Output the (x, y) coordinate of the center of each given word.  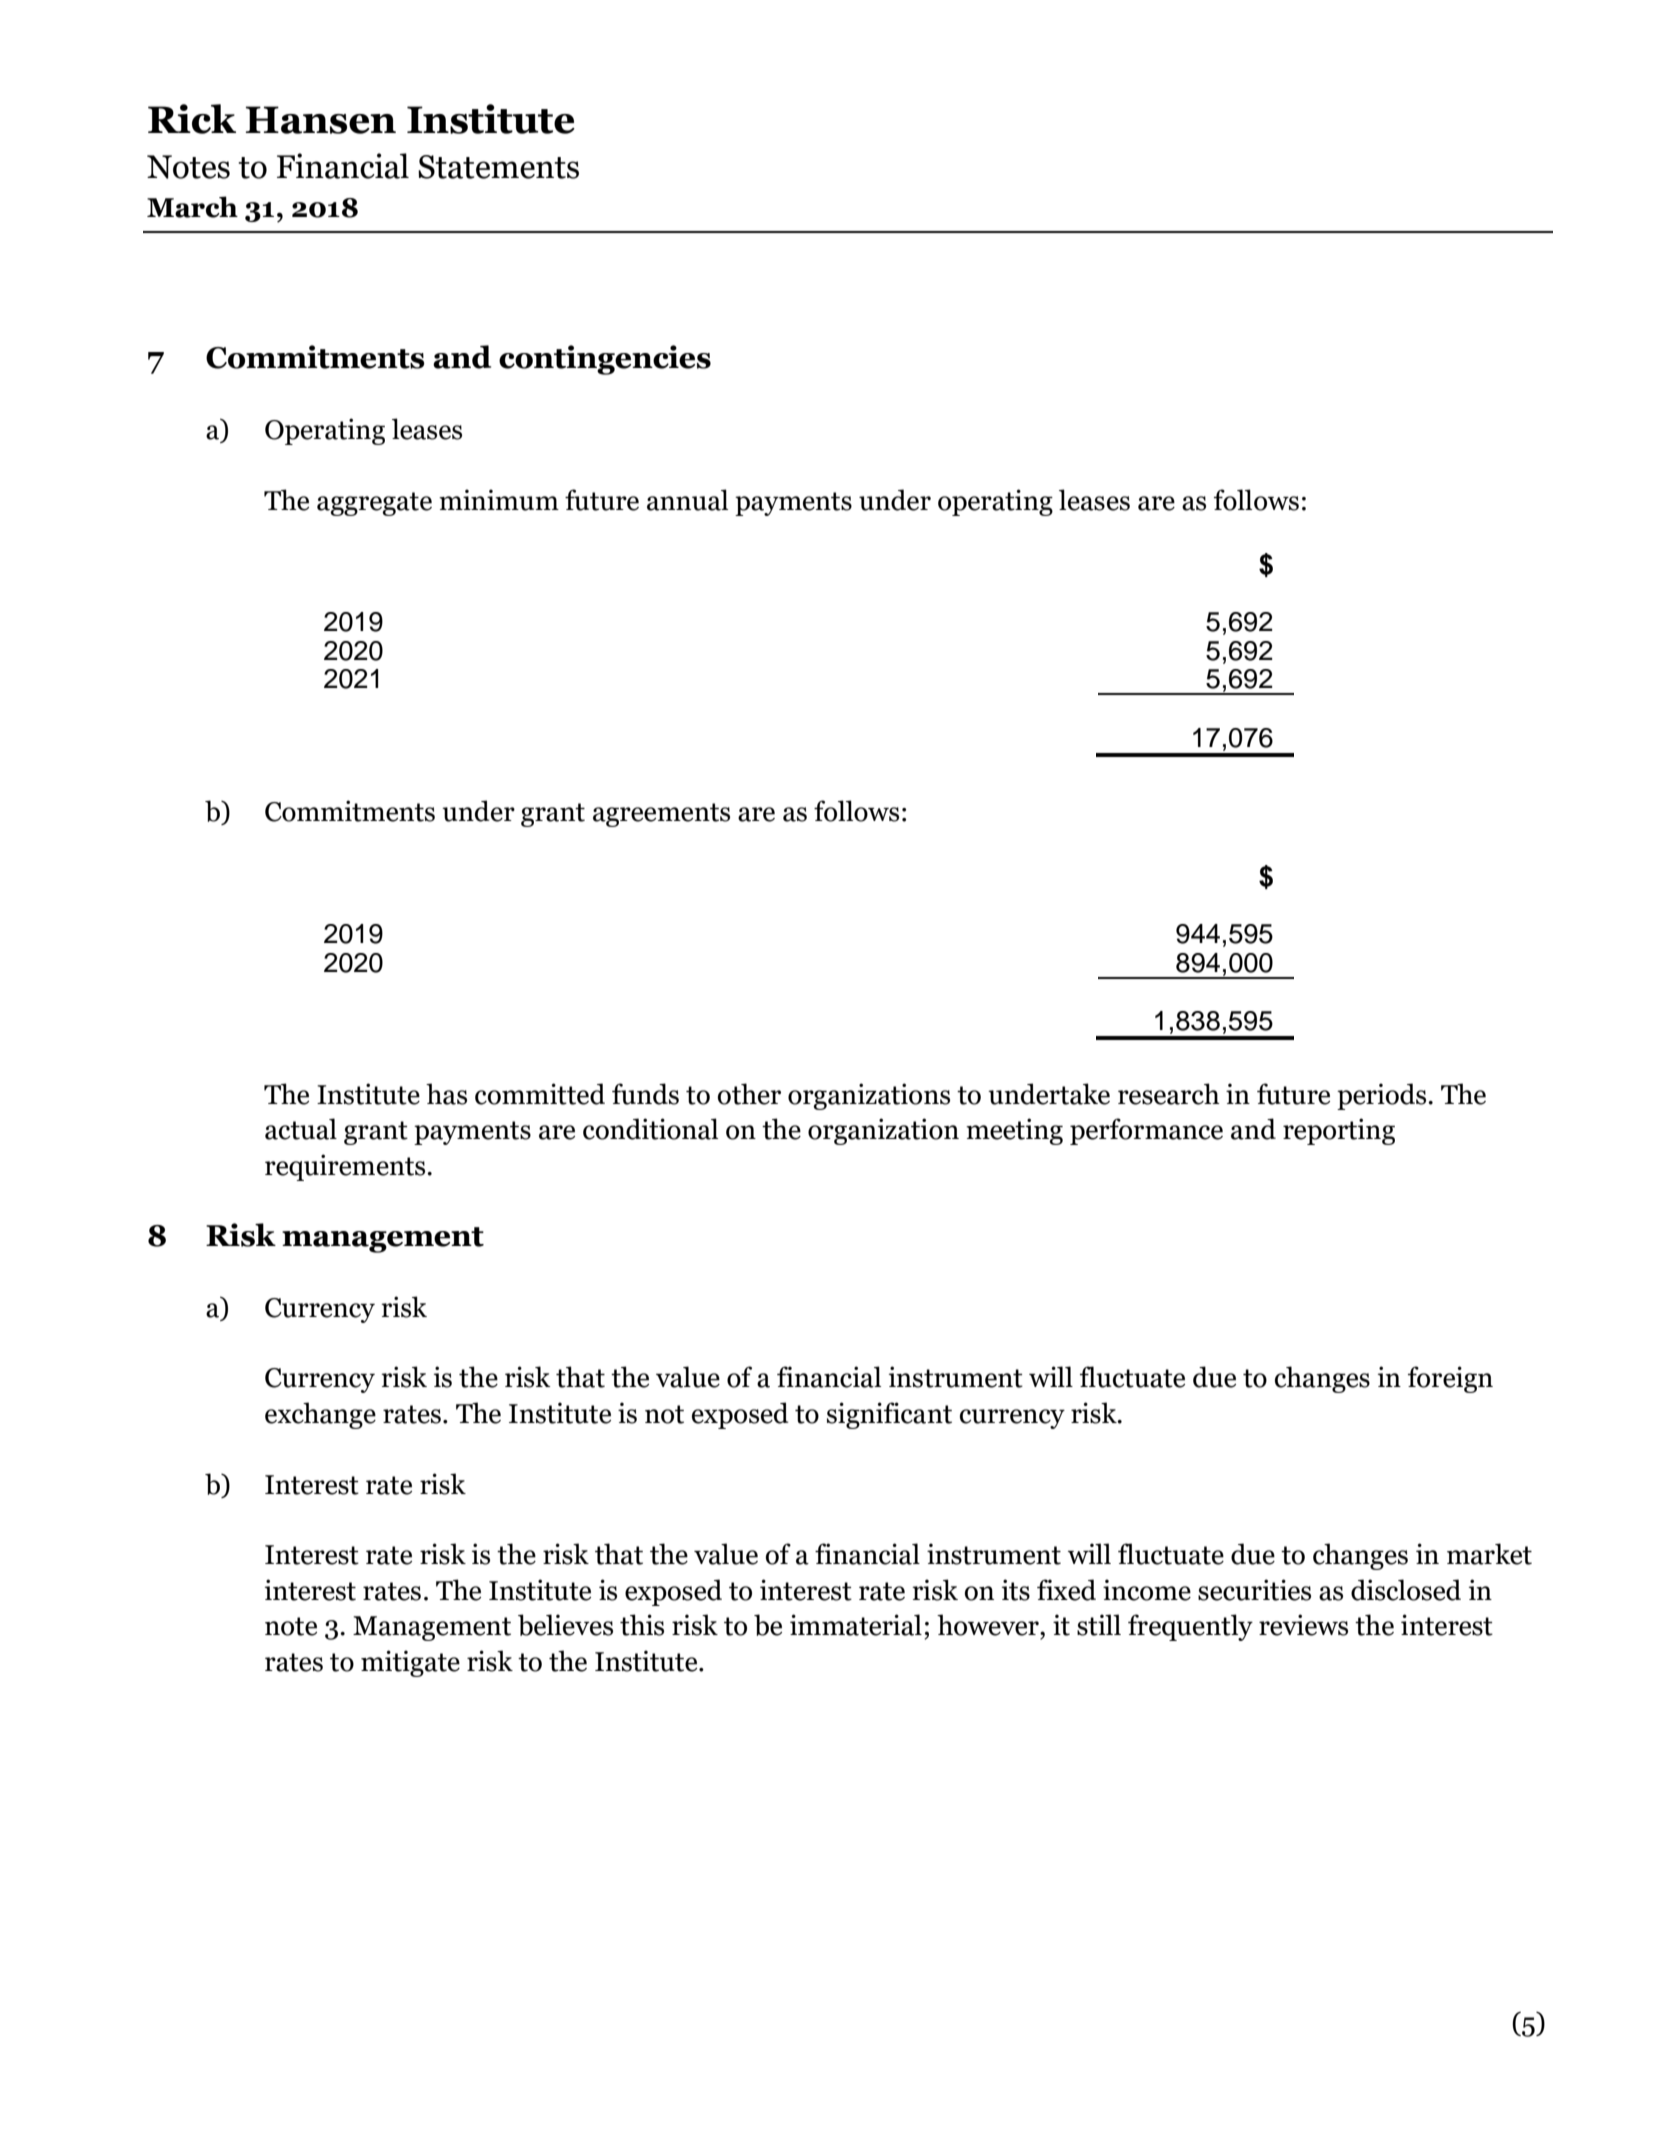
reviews (1303, 1625)
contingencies (605, 360)
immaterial (856, 1625)
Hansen (321, 120)
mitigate (410, 1663)
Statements (498, 167)
